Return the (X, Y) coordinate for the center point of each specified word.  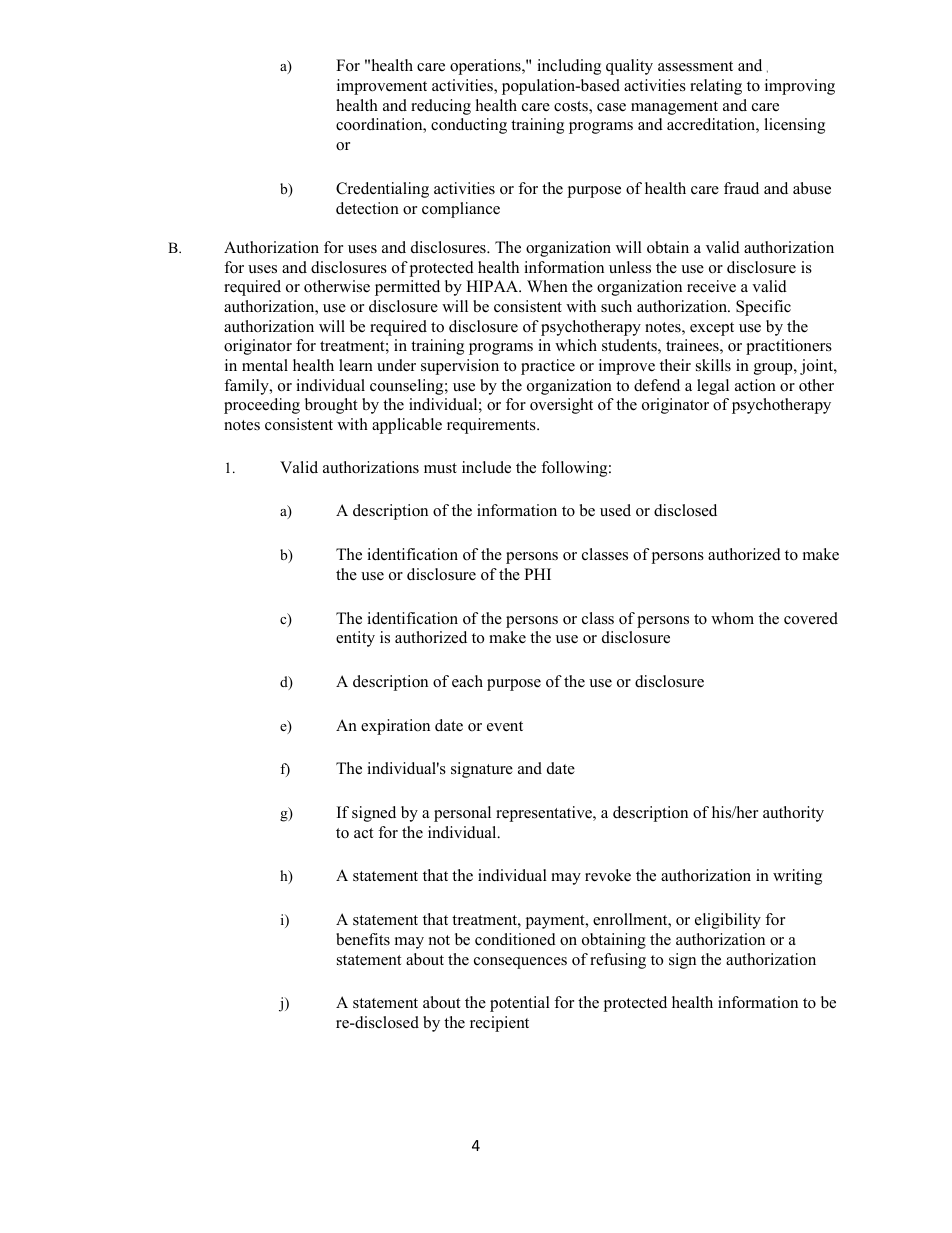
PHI (537, 574)
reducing (441, 107)
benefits (363, 939)
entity (355, 639)
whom (732, 618)
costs (572, 107)
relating (716, 87)
